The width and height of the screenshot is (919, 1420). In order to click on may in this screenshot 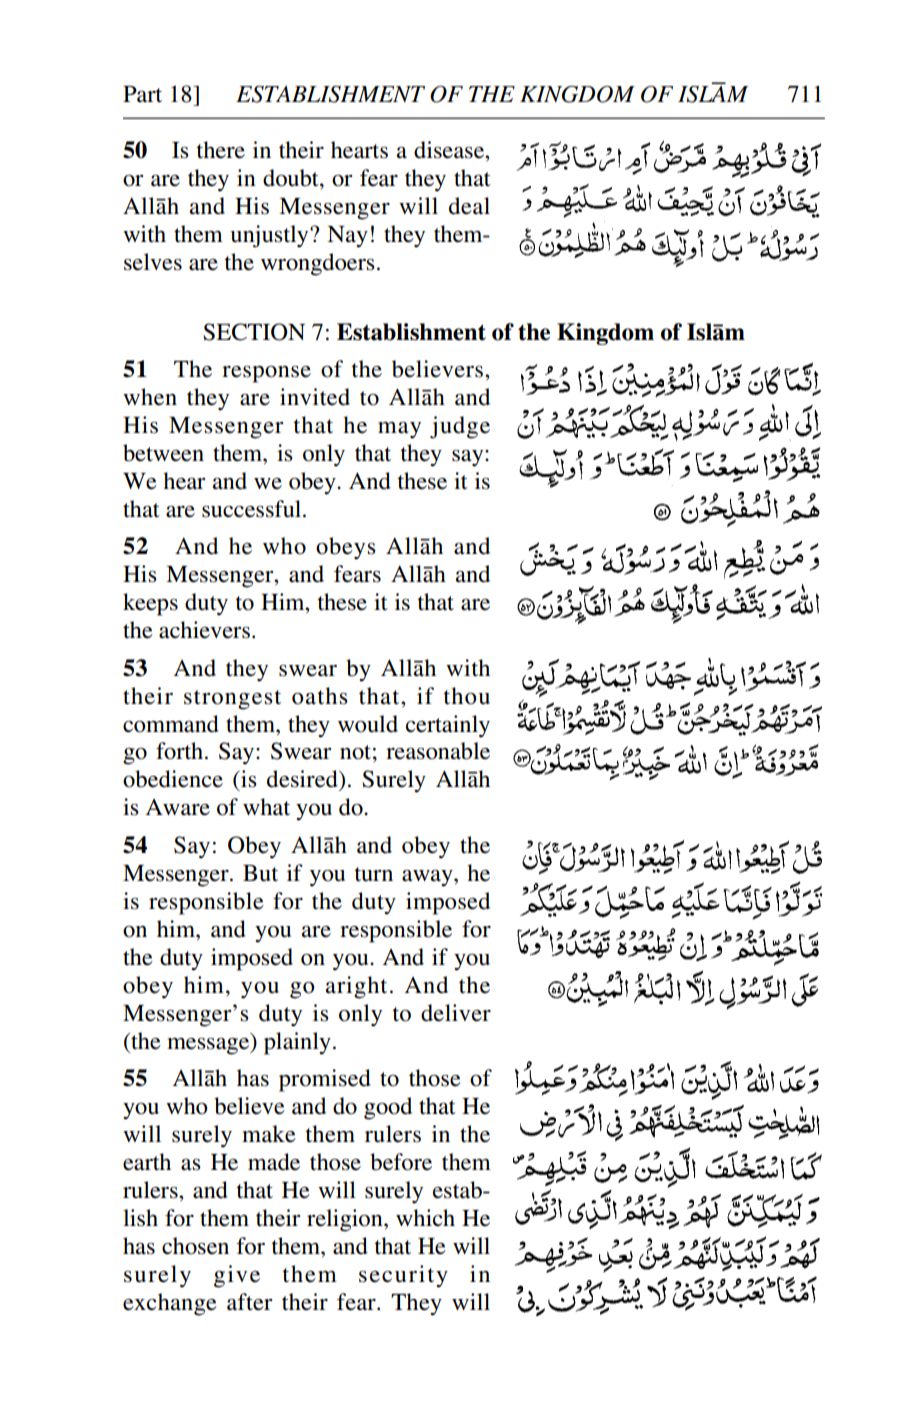, I will do `click(399, 430)`.
